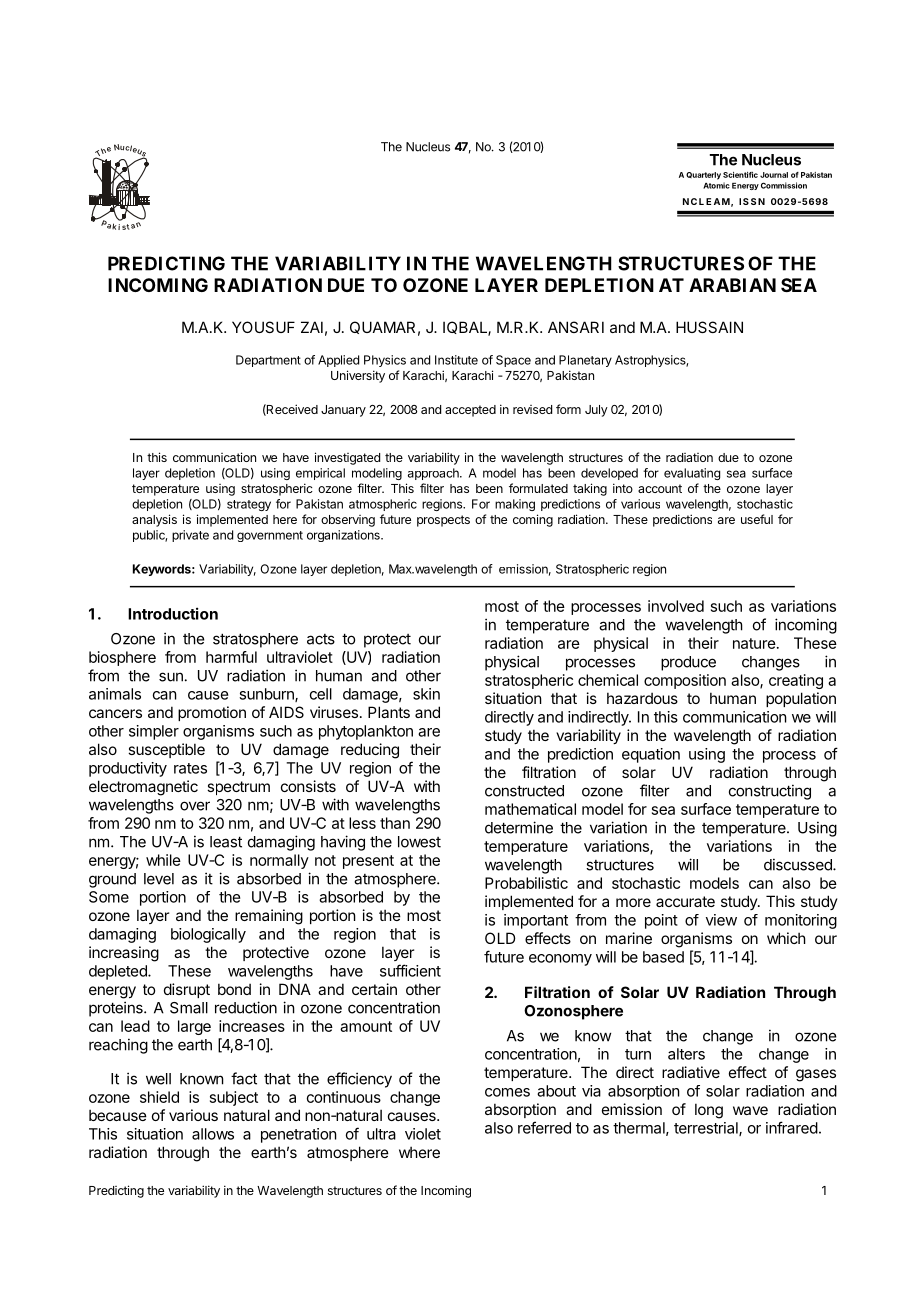 The image size is (924, 1308). I want to click on ANSARI, so click(576, 327).
